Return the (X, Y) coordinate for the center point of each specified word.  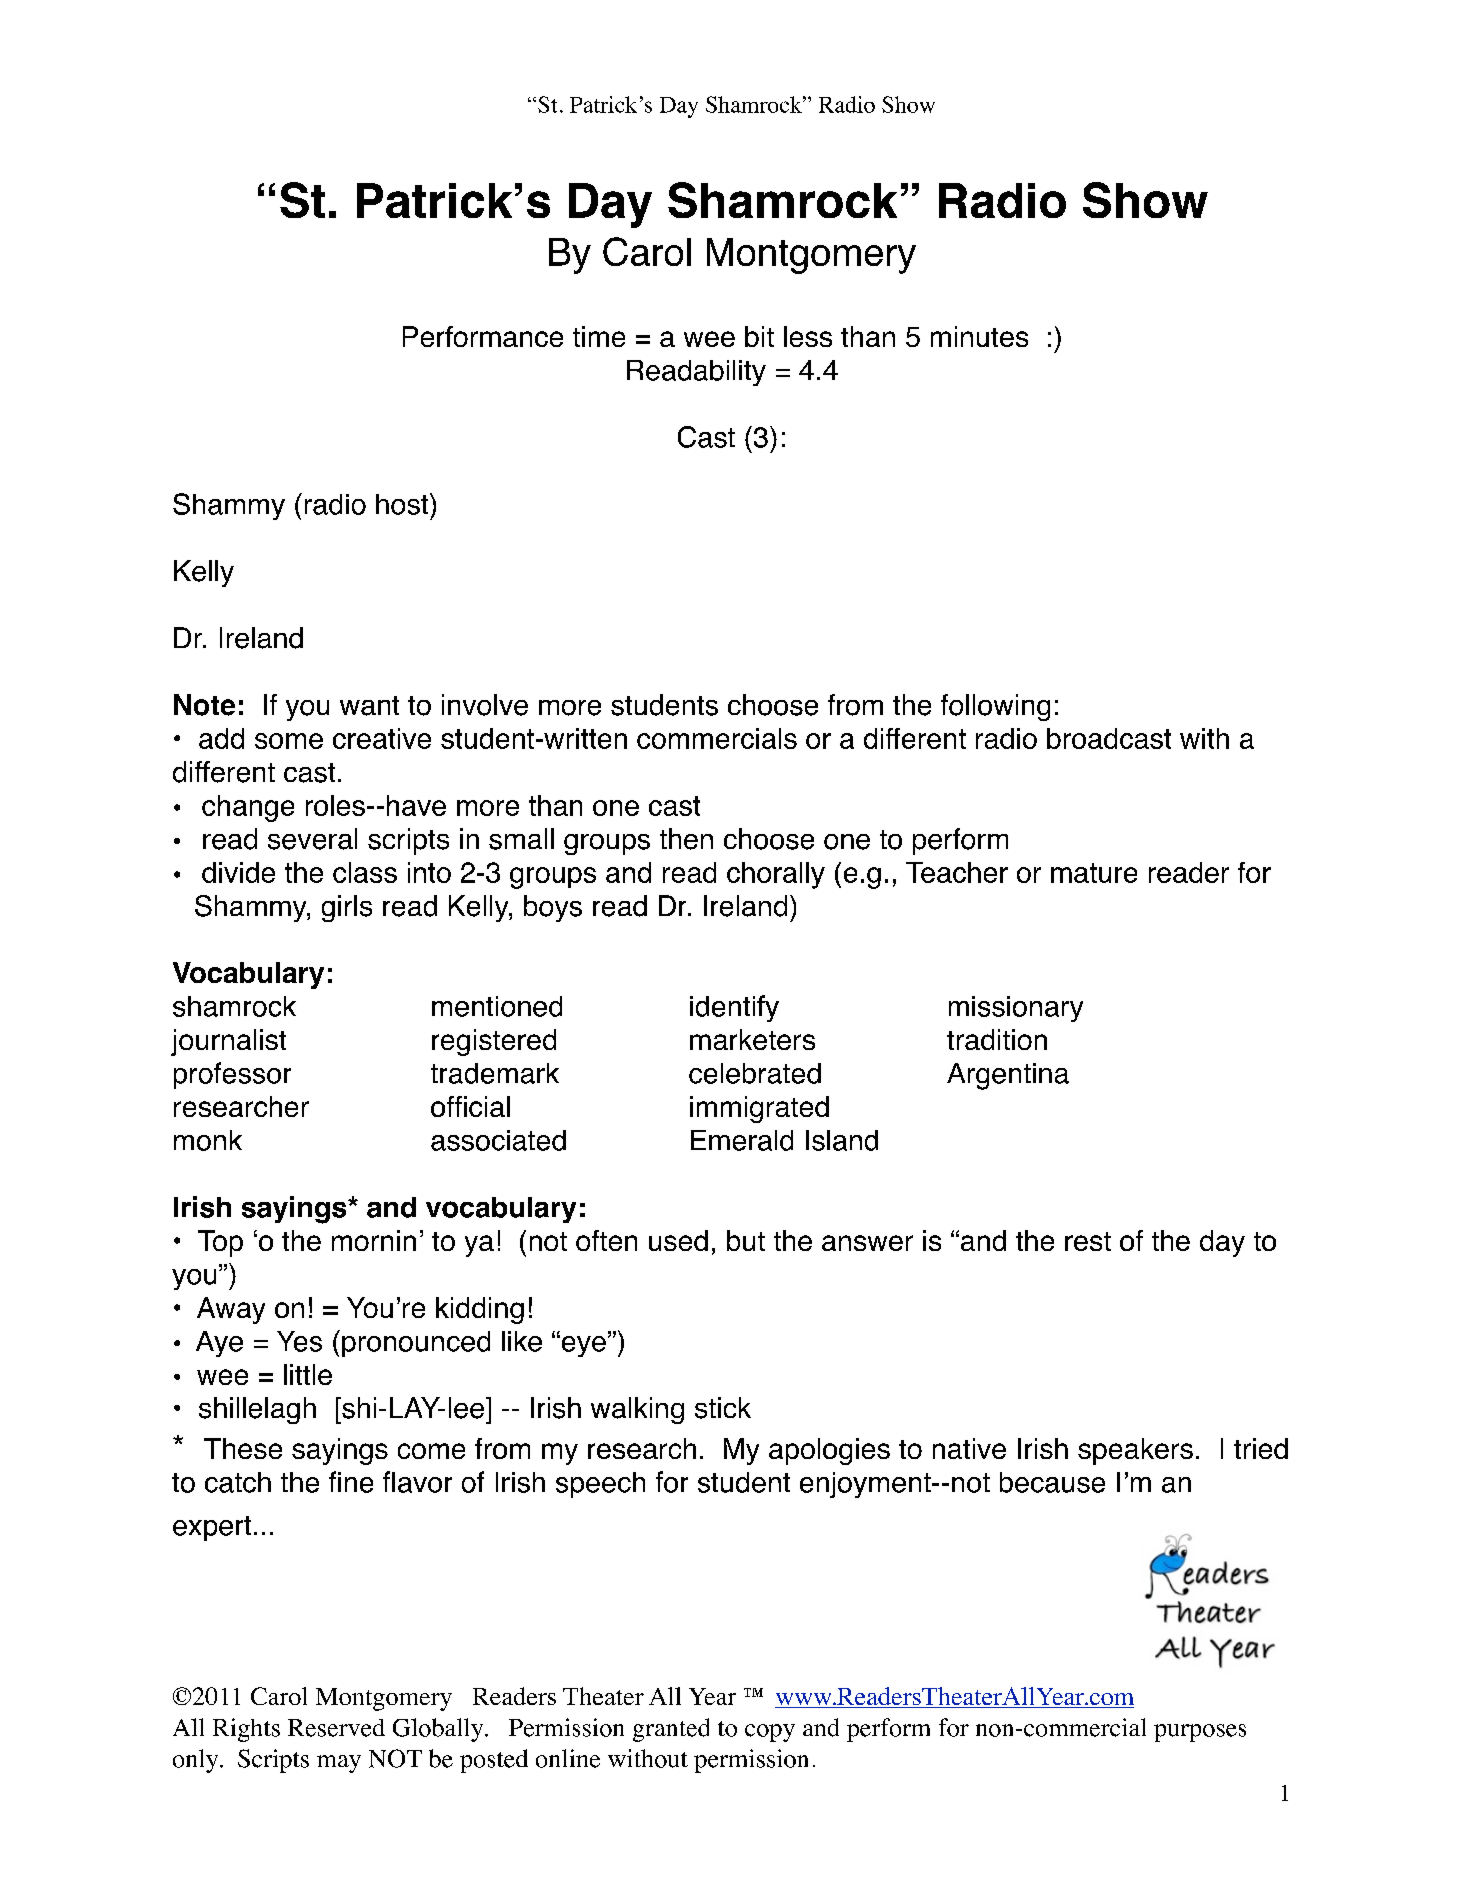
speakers (1135, 1451)
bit (759, 336)
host (403, 504)
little (308, 1374)
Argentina (1008, 1076)
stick (723, 1408)
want (369, 706)
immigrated (759, 1109)
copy (770, 1733)
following (995, 707)
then (686, 839)
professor (232, 1075)
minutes (979, 336)
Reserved (336, 1728)
